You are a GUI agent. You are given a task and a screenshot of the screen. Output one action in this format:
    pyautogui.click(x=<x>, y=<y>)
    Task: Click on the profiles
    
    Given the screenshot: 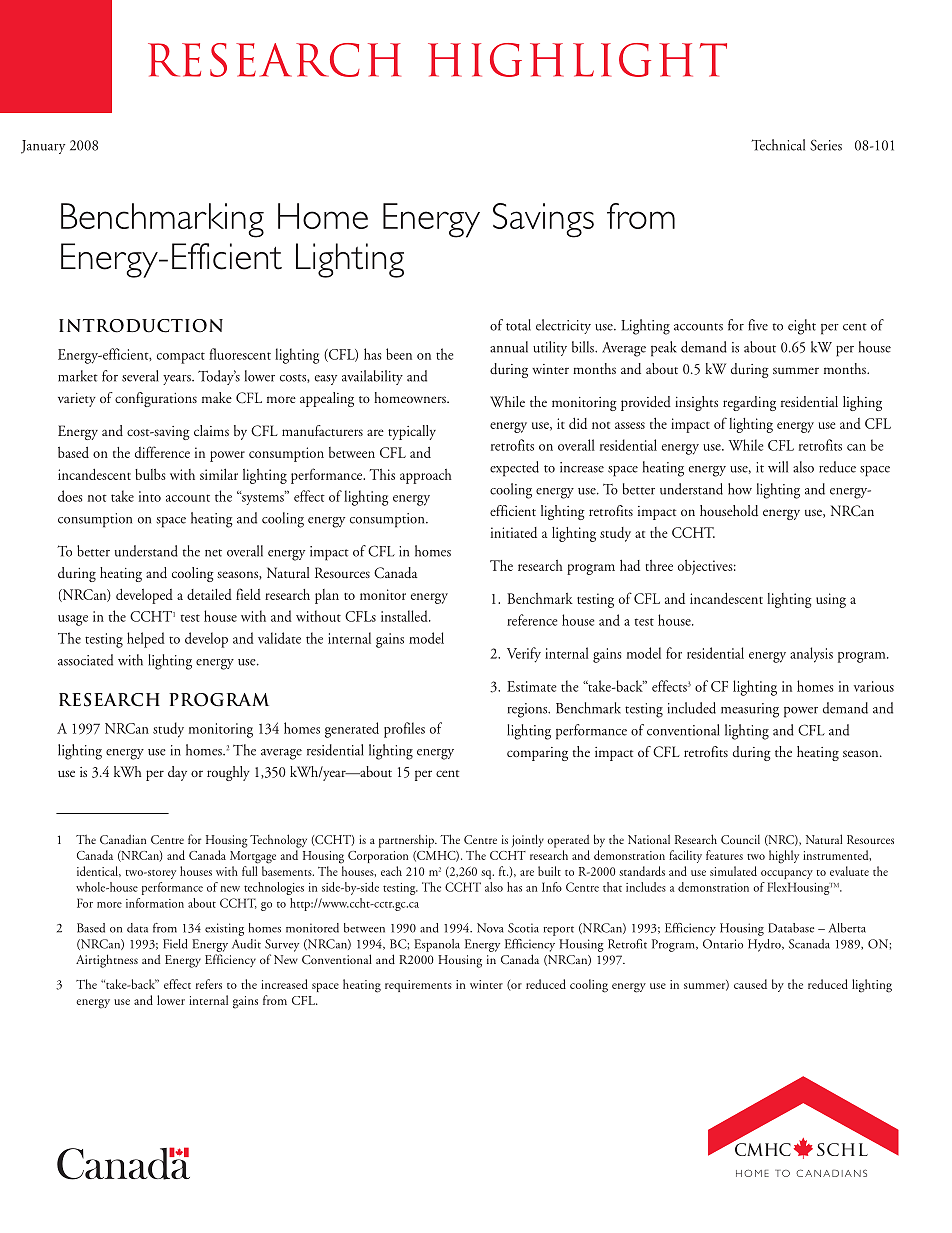 What is the action you would take?
    pyautogui.click(x=404, y=730)
